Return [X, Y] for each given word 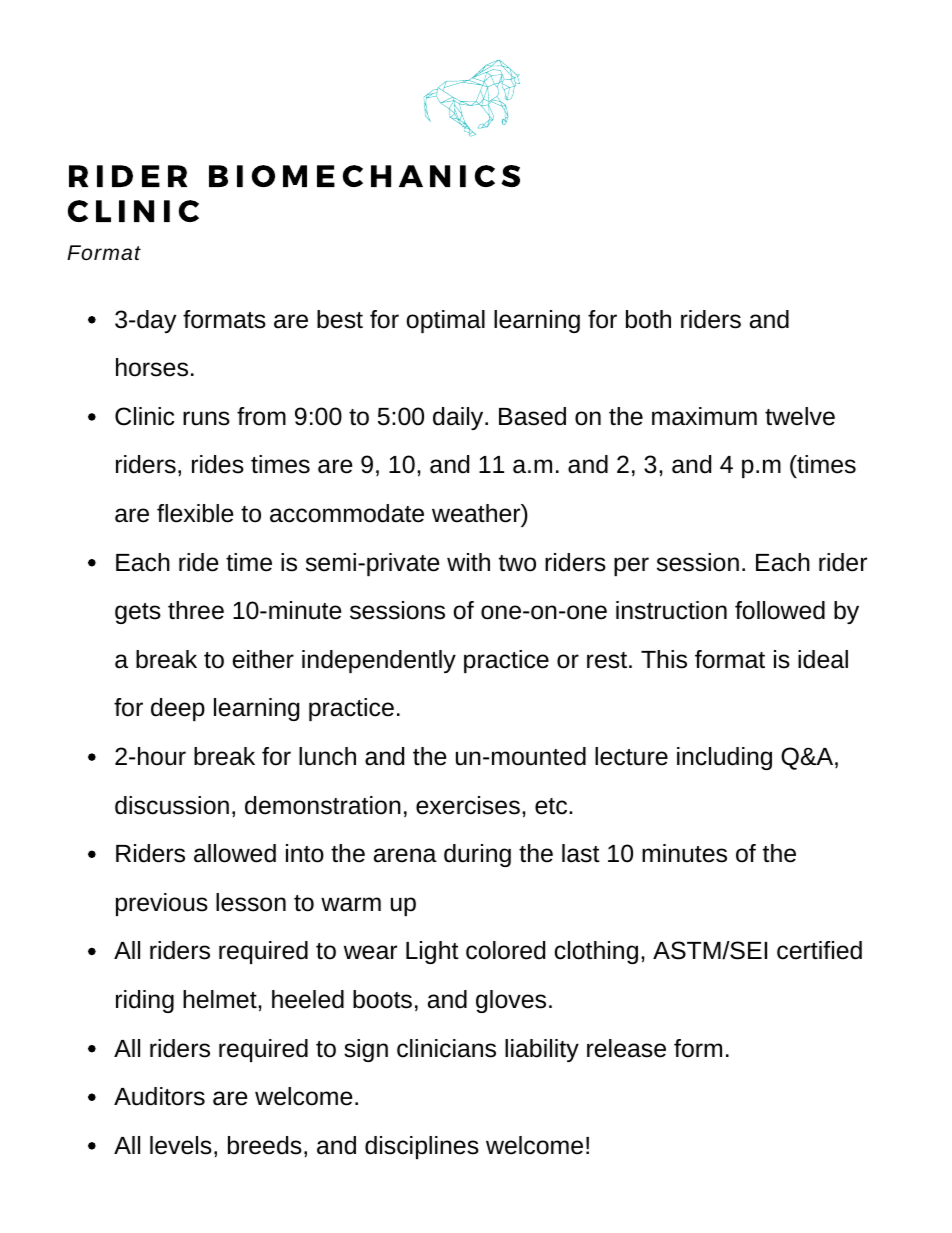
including [724, 758]
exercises [468, 805]
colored [506, 950]
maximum [704, 416]
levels [181, 1145]
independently [379, 661]
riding [145, 1001]
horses [152, 367]
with [468, 562]
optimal [446, 321]
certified [819, 950]
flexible [195, 513]
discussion [172, 805]
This [664, 659]
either [263, 659]
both [648, 319]
